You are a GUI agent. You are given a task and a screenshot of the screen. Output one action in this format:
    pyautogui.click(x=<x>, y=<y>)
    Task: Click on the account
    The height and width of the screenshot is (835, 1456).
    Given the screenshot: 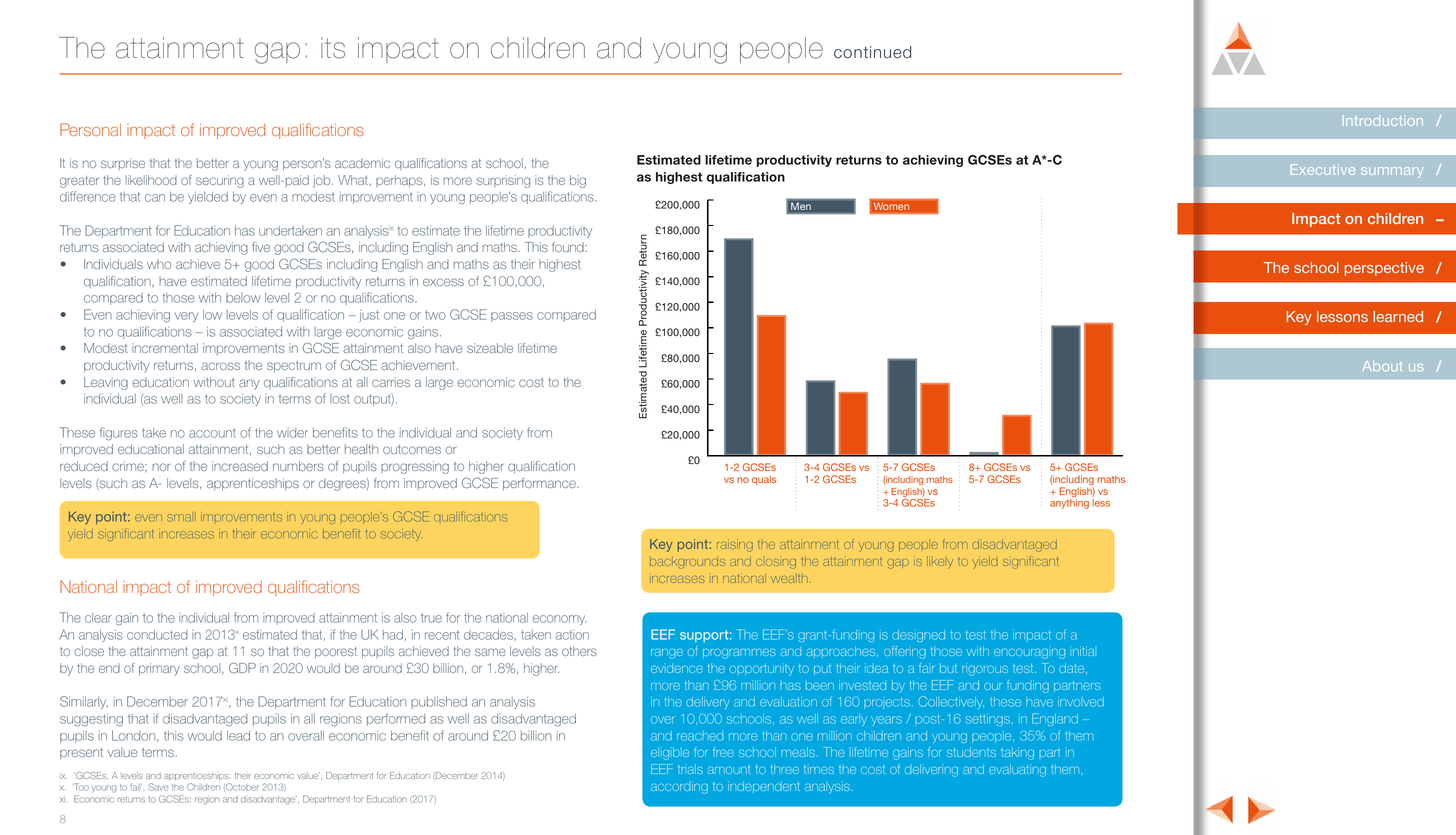 What is the action you would take?
    pyautogui.click(x=212, y=433)
